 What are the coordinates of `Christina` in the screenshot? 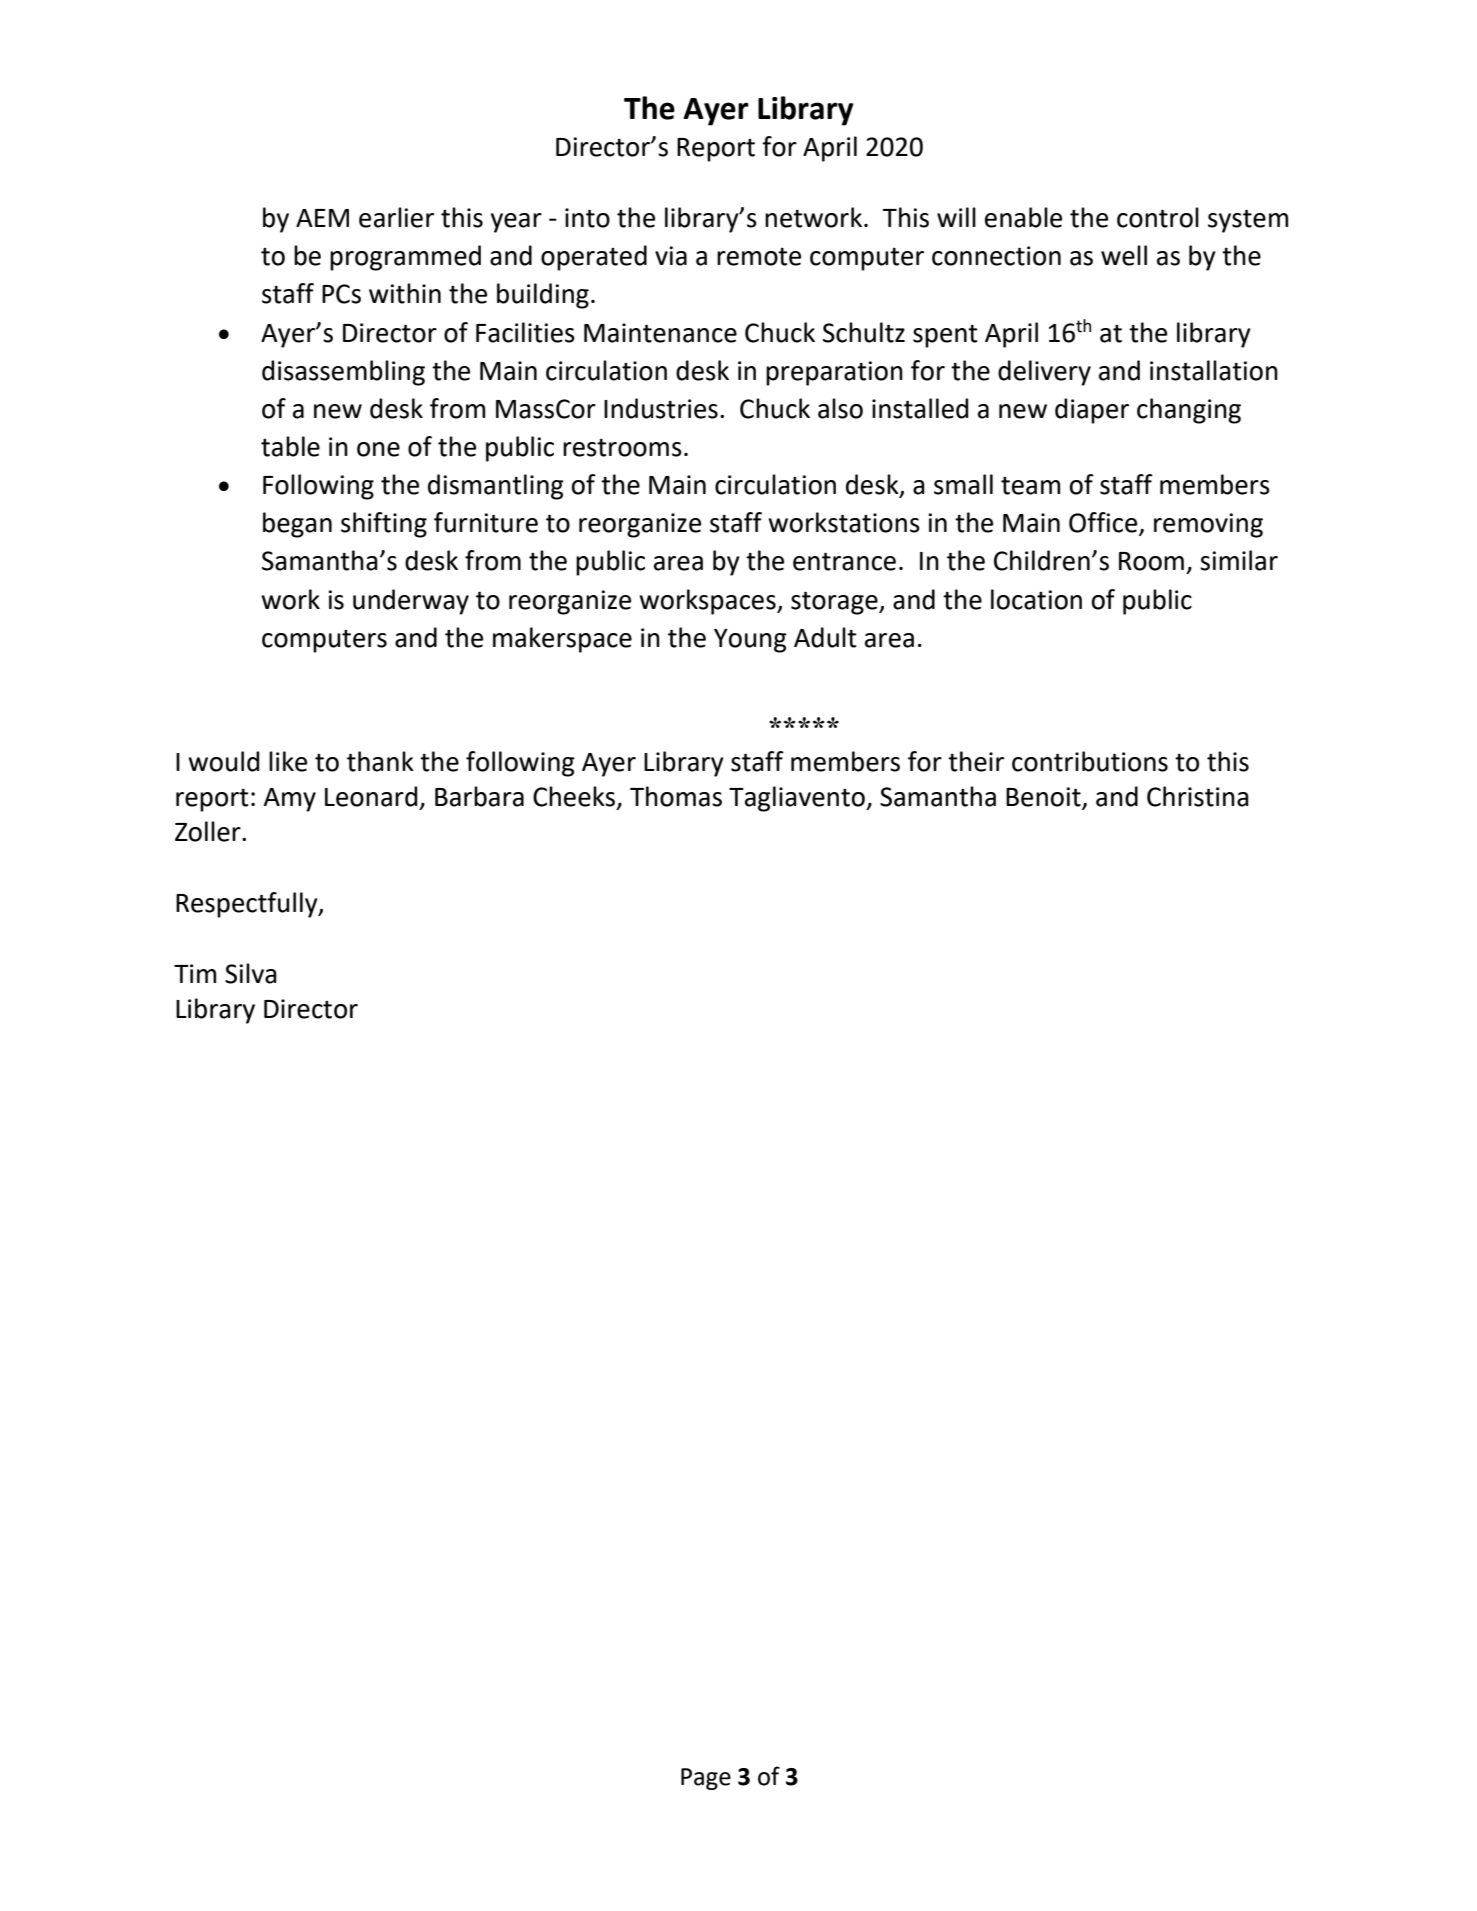 It's located at (1198, 796).
